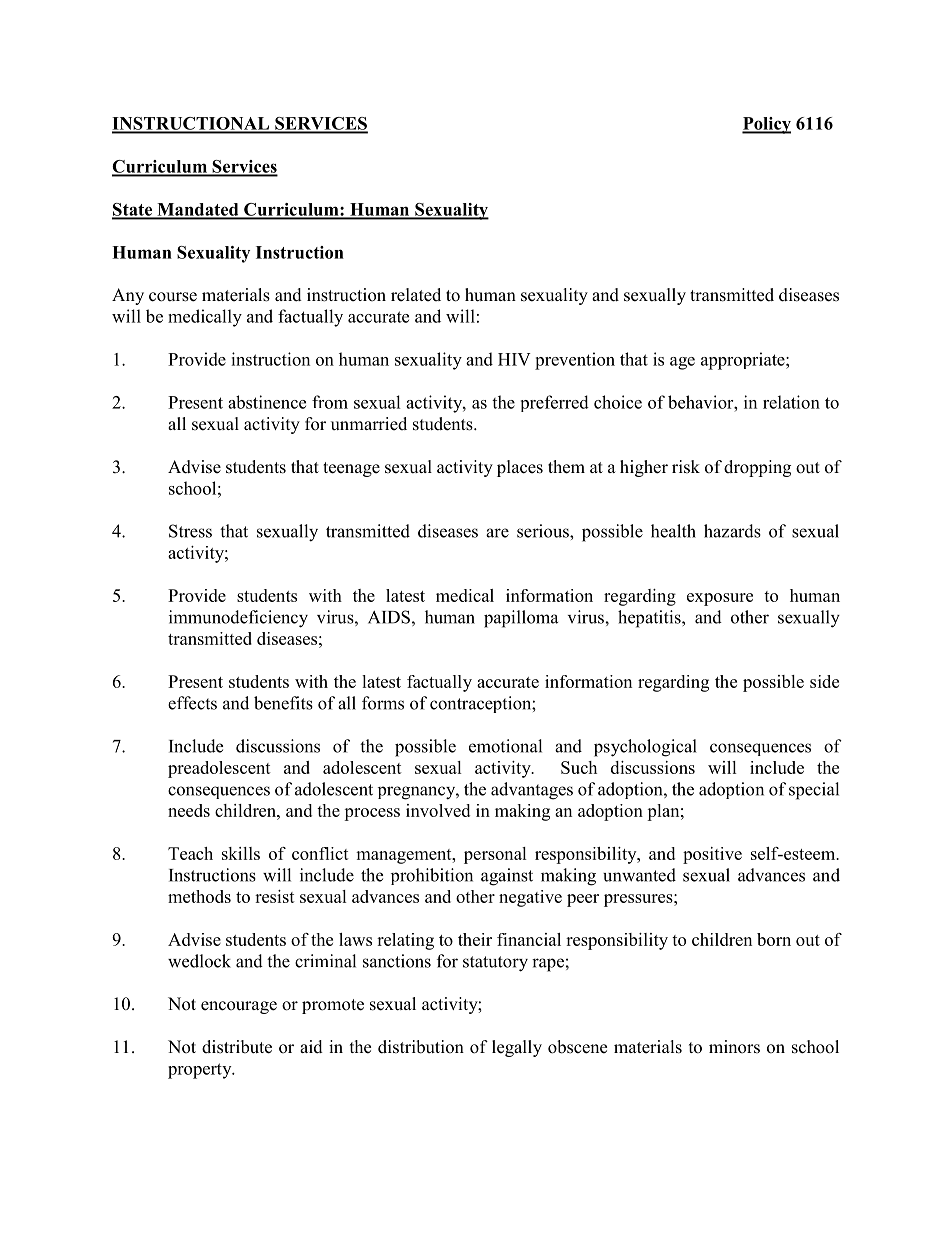  I want to click on exposure, so click(720, 599).
